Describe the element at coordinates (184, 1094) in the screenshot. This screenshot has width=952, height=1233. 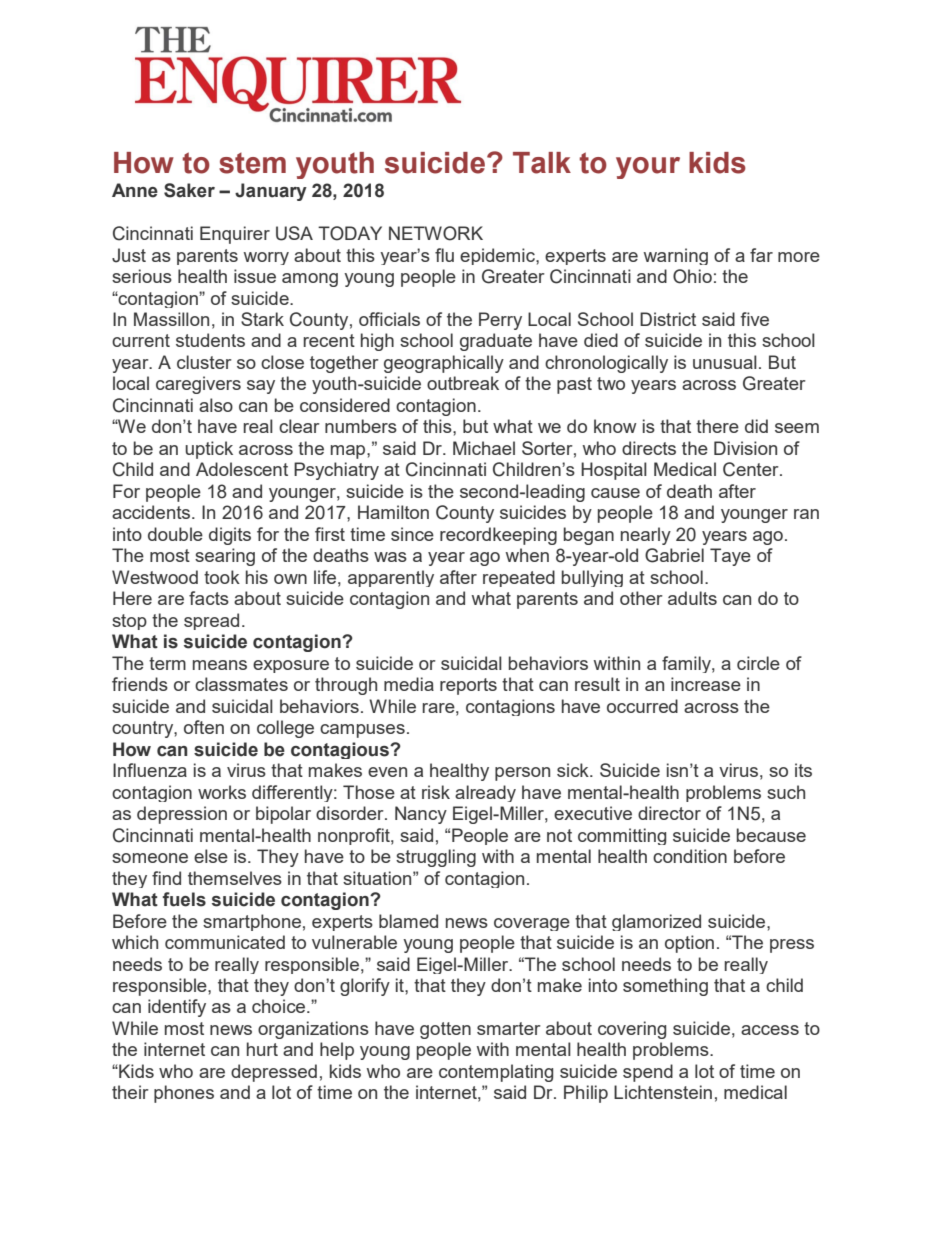
I see `phones` at that location.
